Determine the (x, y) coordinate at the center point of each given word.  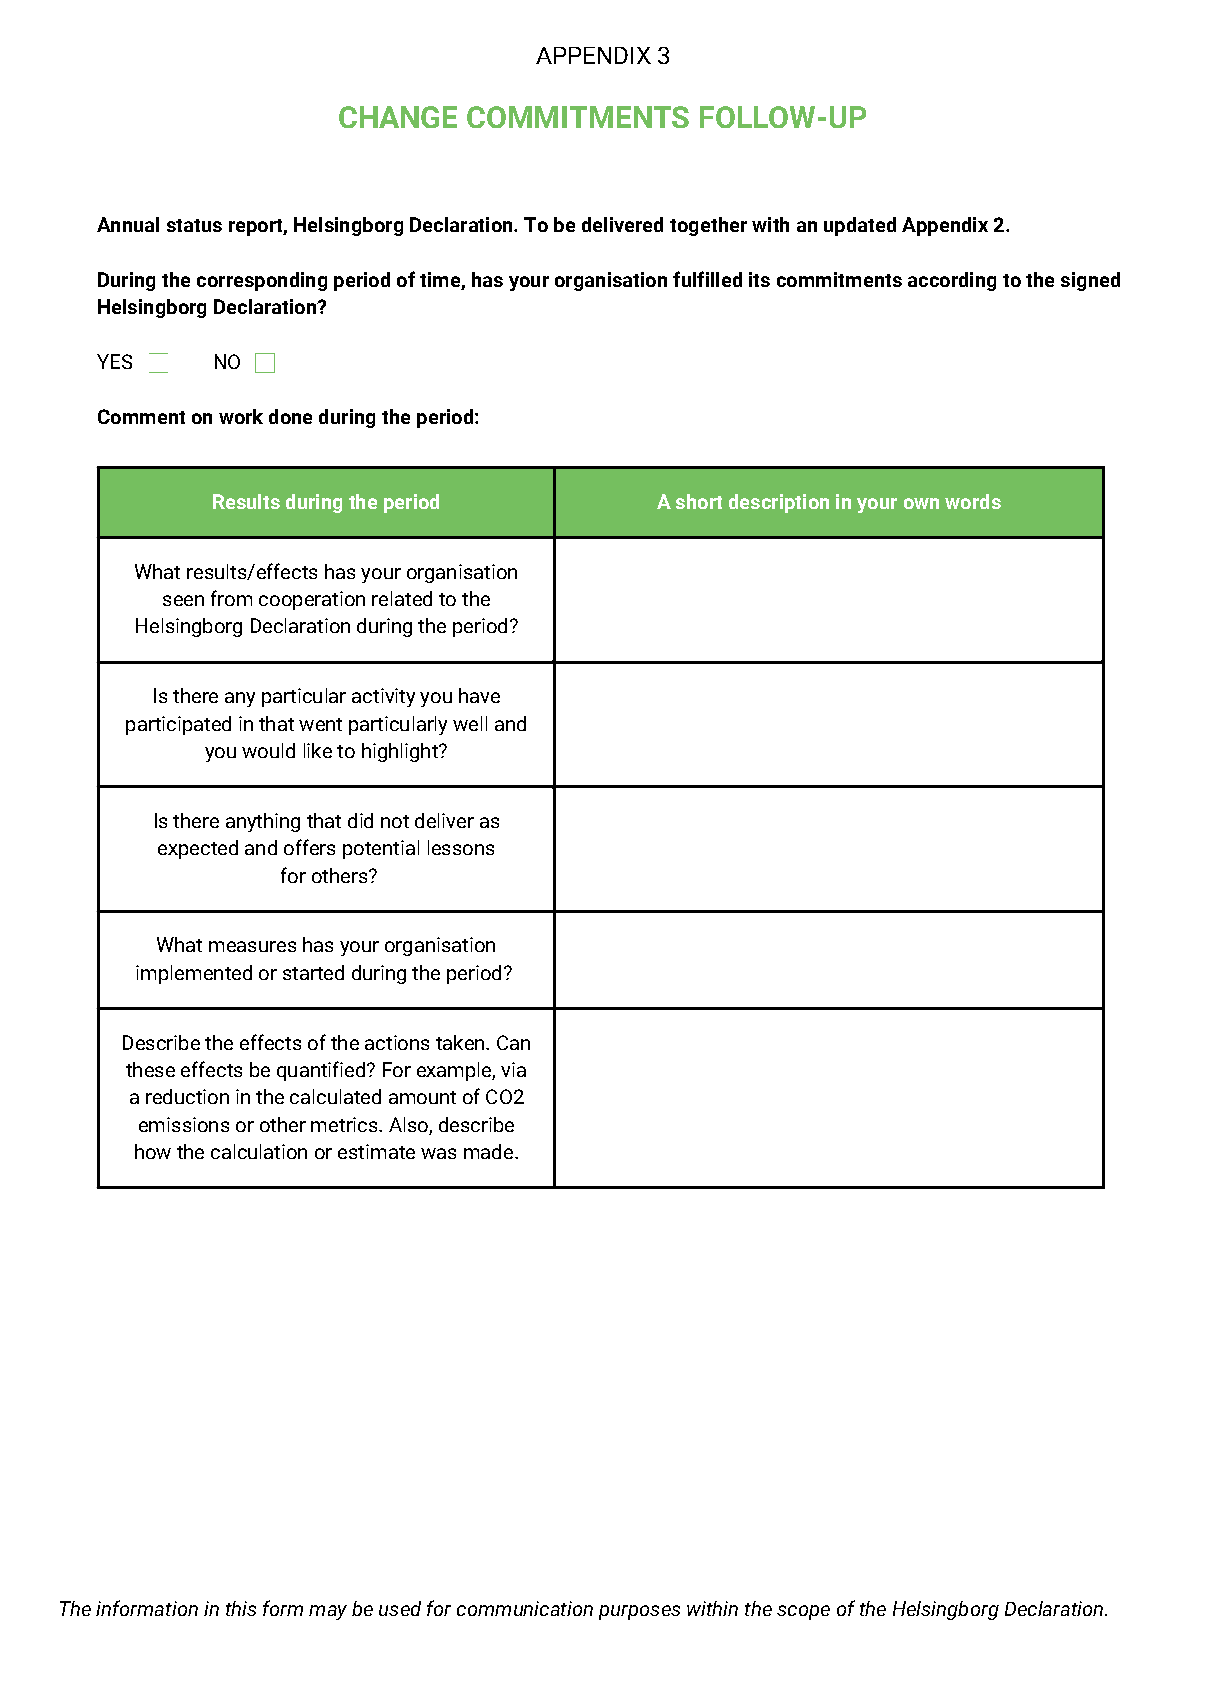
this (241, 1608)
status (194, 225)
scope (803, 1612)
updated (860, 226)
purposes (639, 1612)
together (708, 226)
